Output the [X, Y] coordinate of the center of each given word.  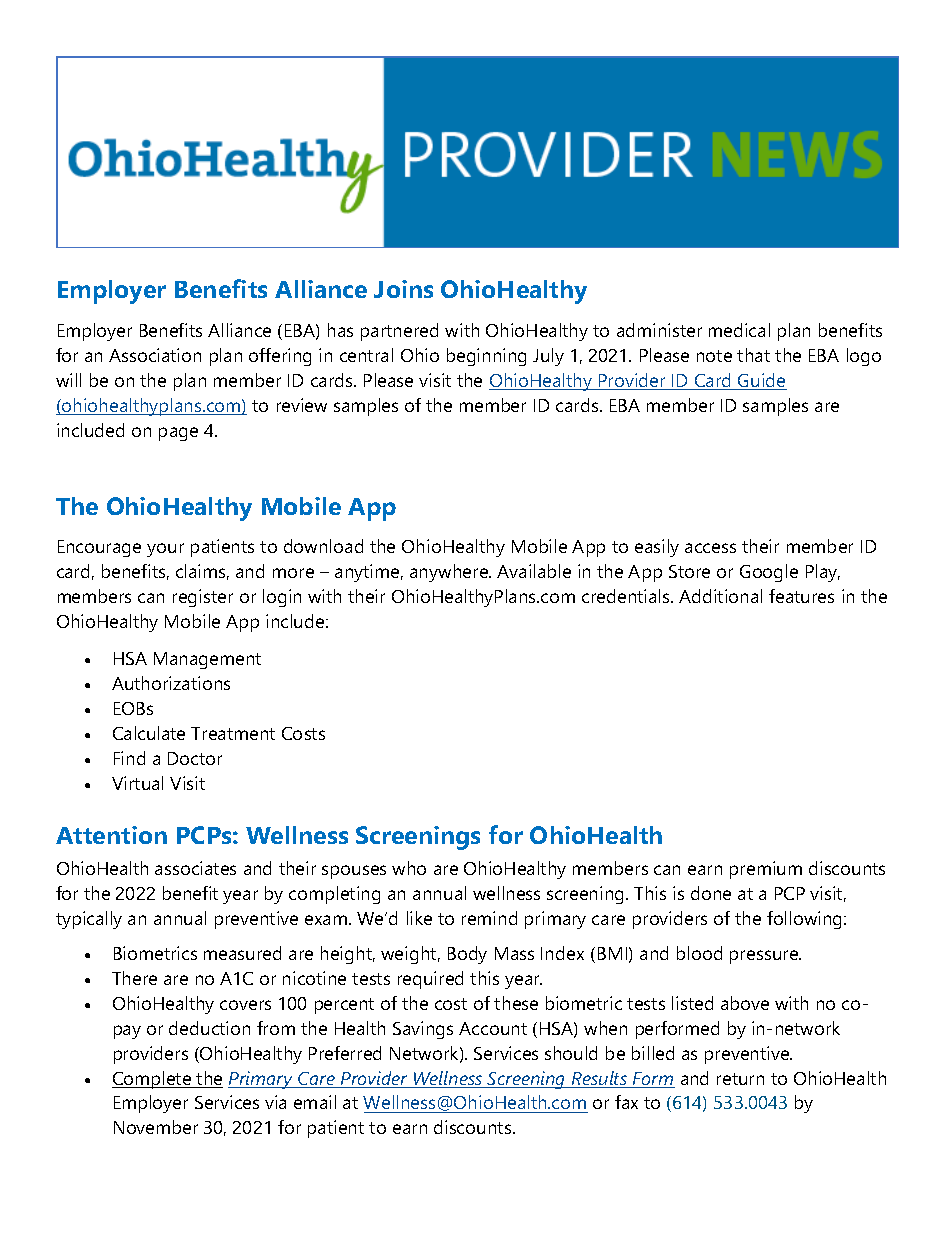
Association [155, 355]
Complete [153, 1080]
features [801, 596]
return [740, 1079]
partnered [399, 332]
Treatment [233, 733]
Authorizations [171, 683]
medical [739, 330]
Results [599, 1079]
